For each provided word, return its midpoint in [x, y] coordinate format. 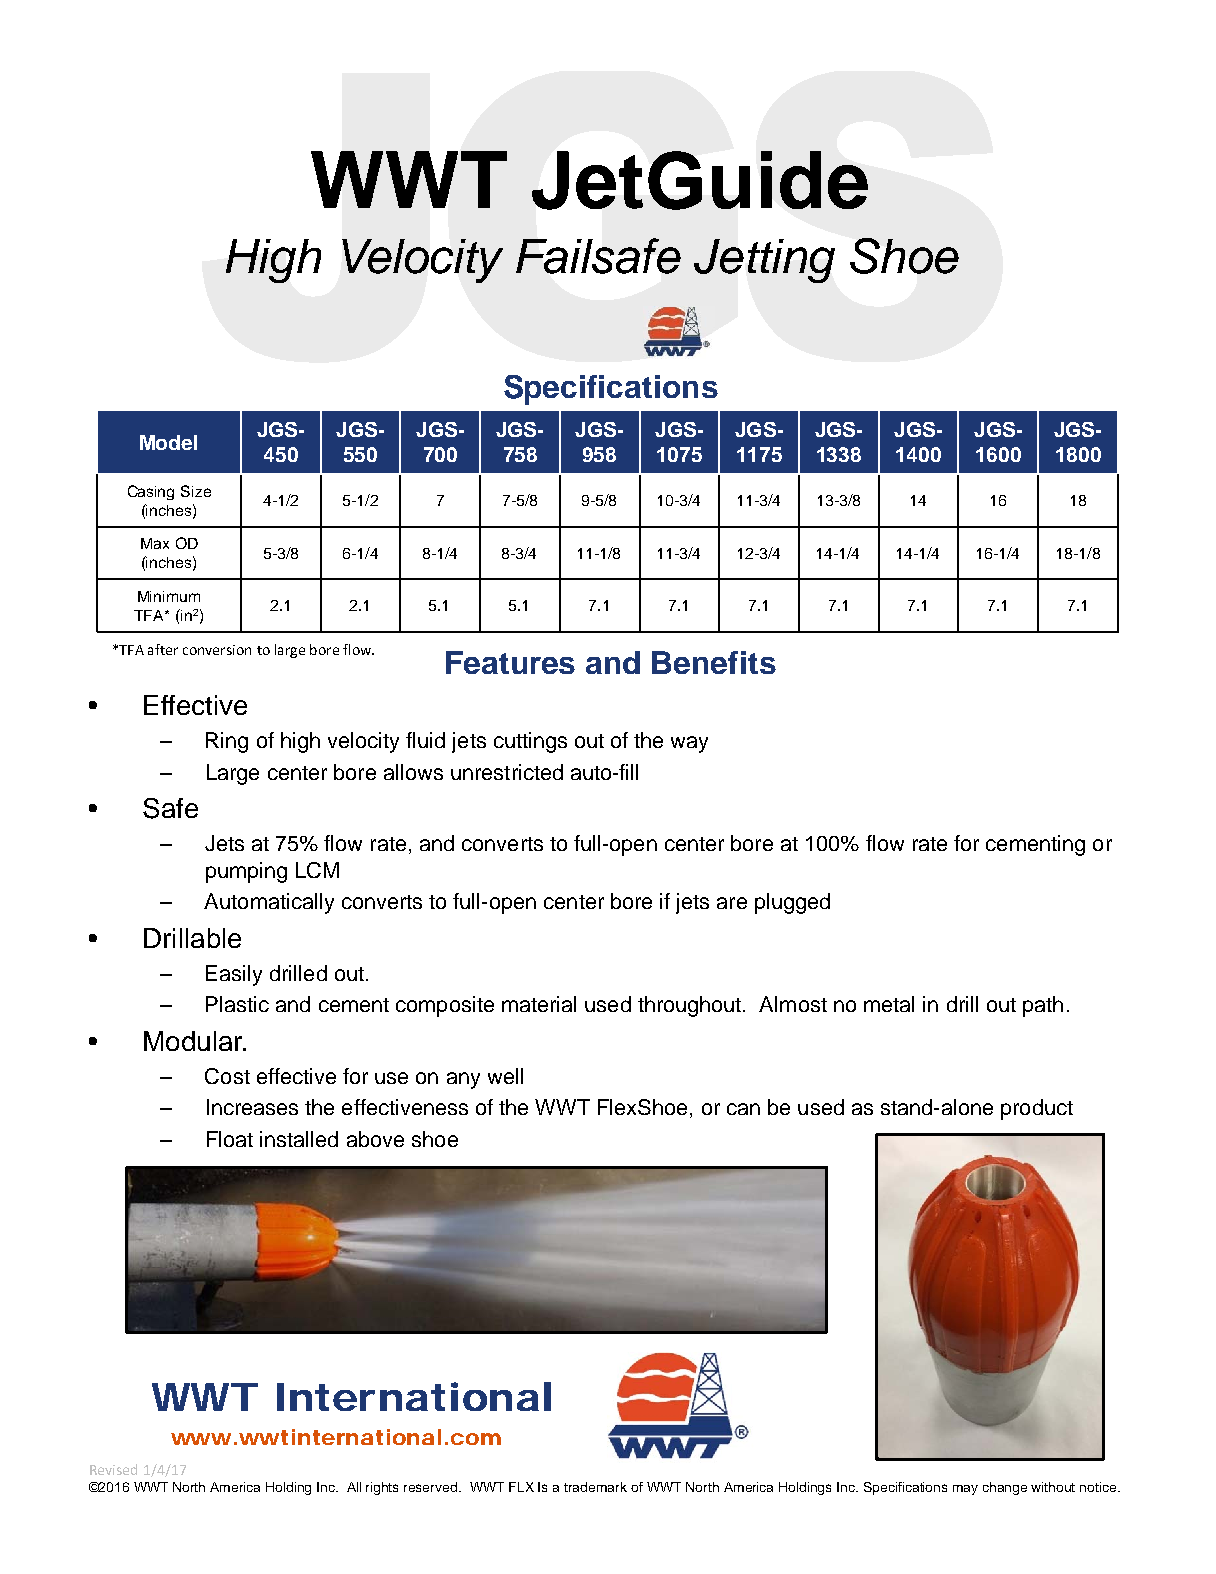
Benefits [714, 662]
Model [168, 442]
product [1037, 1109]
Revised [113, 1469]
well [505, 1076]
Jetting [764, 261]
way [689, 744]
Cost [227, 1076]
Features [510, 662]
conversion [217, 650]
